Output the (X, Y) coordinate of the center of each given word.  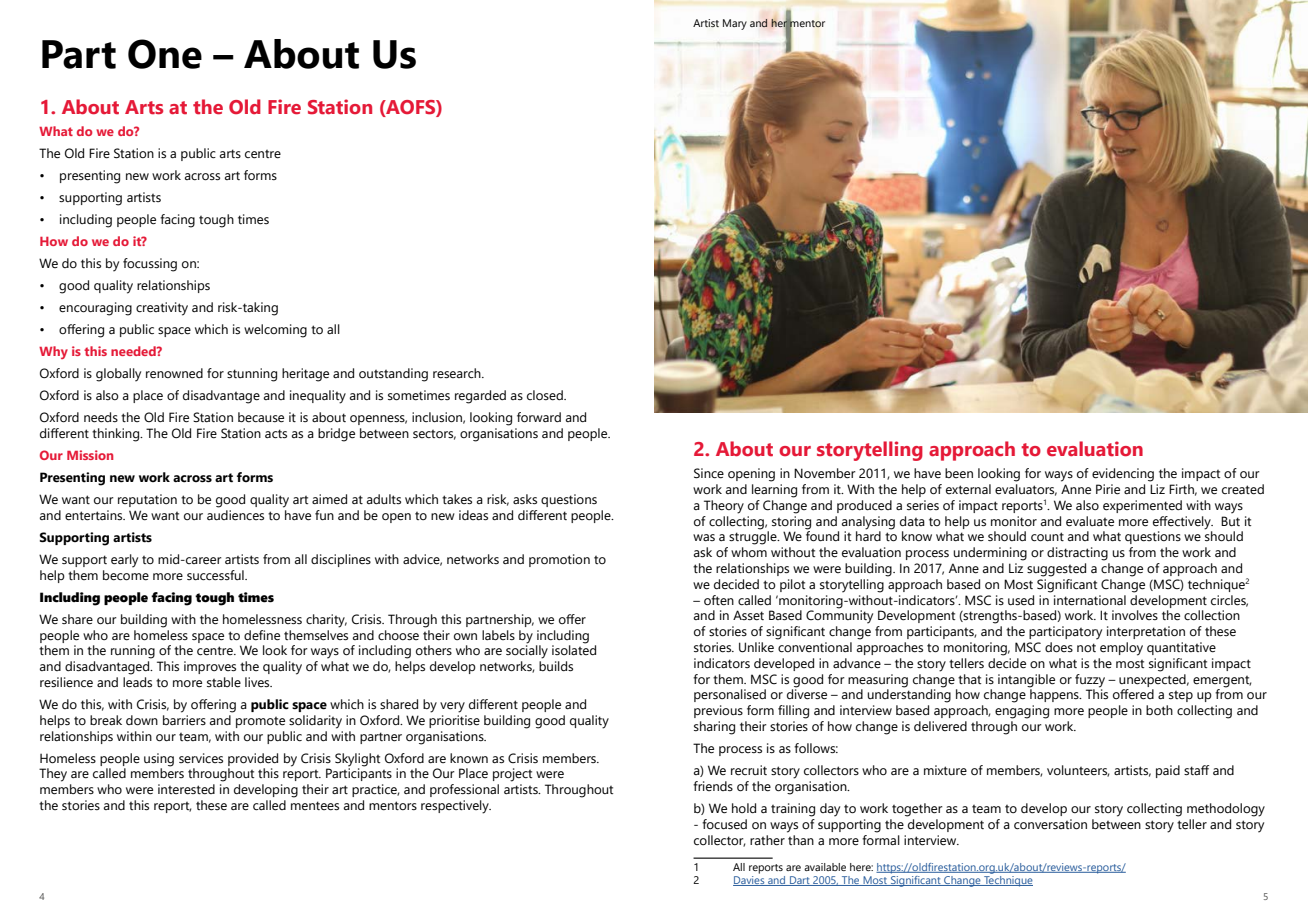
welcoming (275, 331)
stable (224, 682)
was (704, 537)
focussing (150, 265)
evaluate (1090, 521)
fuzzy (1090, 681)
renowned (174, 373)
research (458, 373)
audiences (235, 515)
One (165, 54)
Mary (735, 24)
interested (186, 789)
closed (546, 395)
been (959, 473)
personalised (730, 695)
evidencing (1123, 475)
